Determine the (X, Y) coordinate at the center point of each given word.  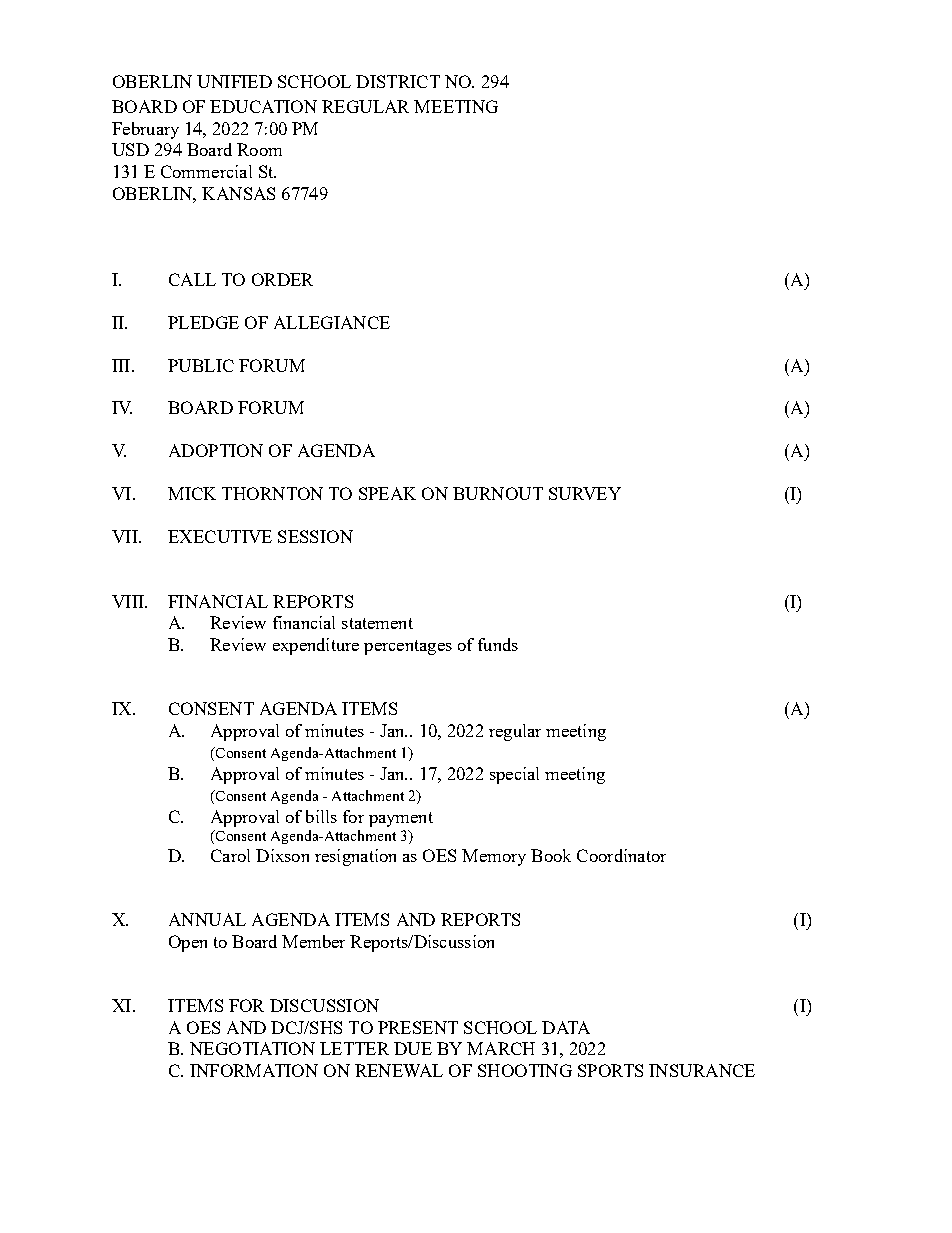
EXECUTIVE (220, 536)
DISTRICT (398, 81)
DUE (413, 1048)
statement (377, 623)
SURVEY (585, 493)
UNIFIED (234, 81)
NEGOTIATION (252, 1048)
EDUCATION (263, 106)
